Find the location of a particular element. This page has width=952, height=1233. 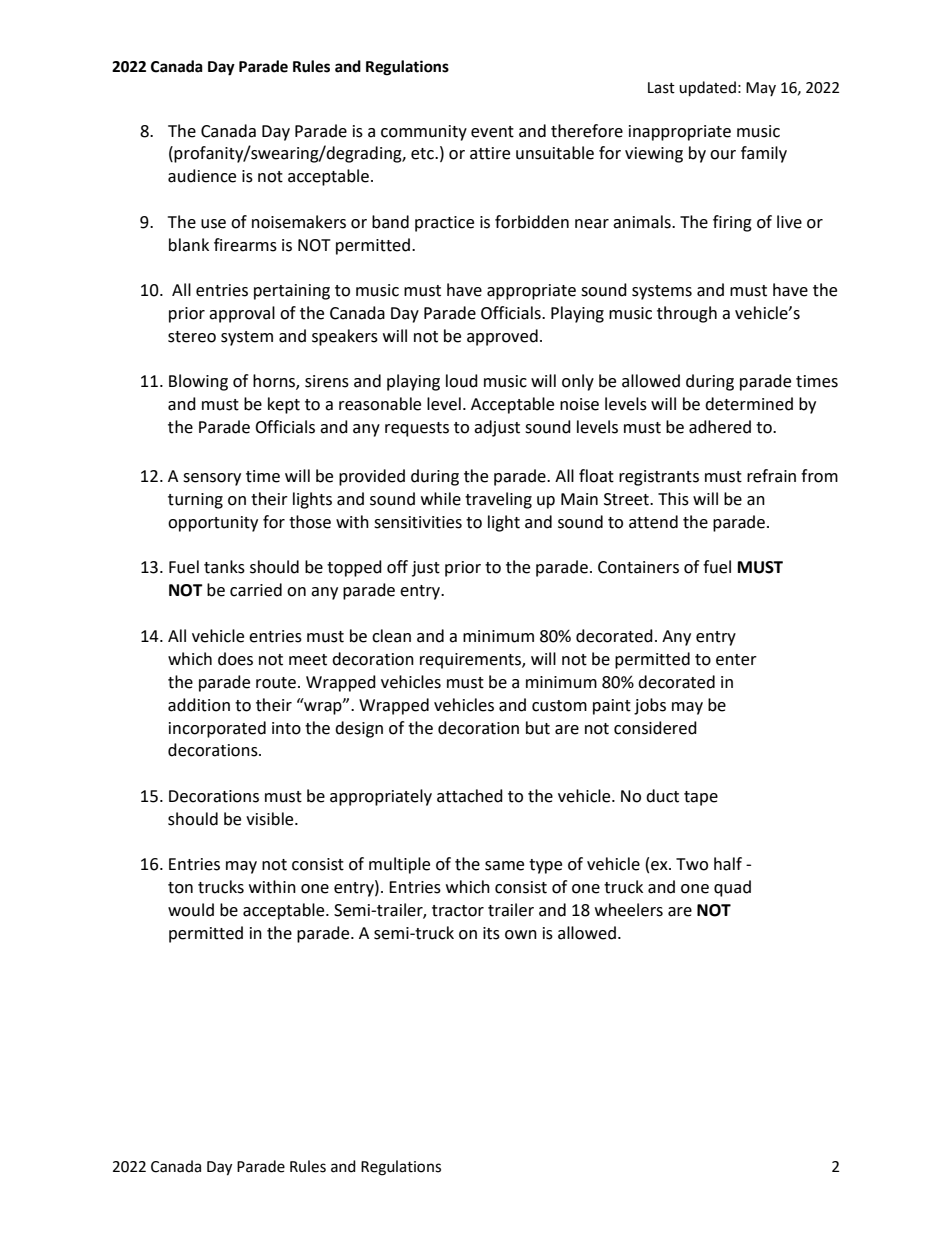

event is located at coordinates (492, 132).
